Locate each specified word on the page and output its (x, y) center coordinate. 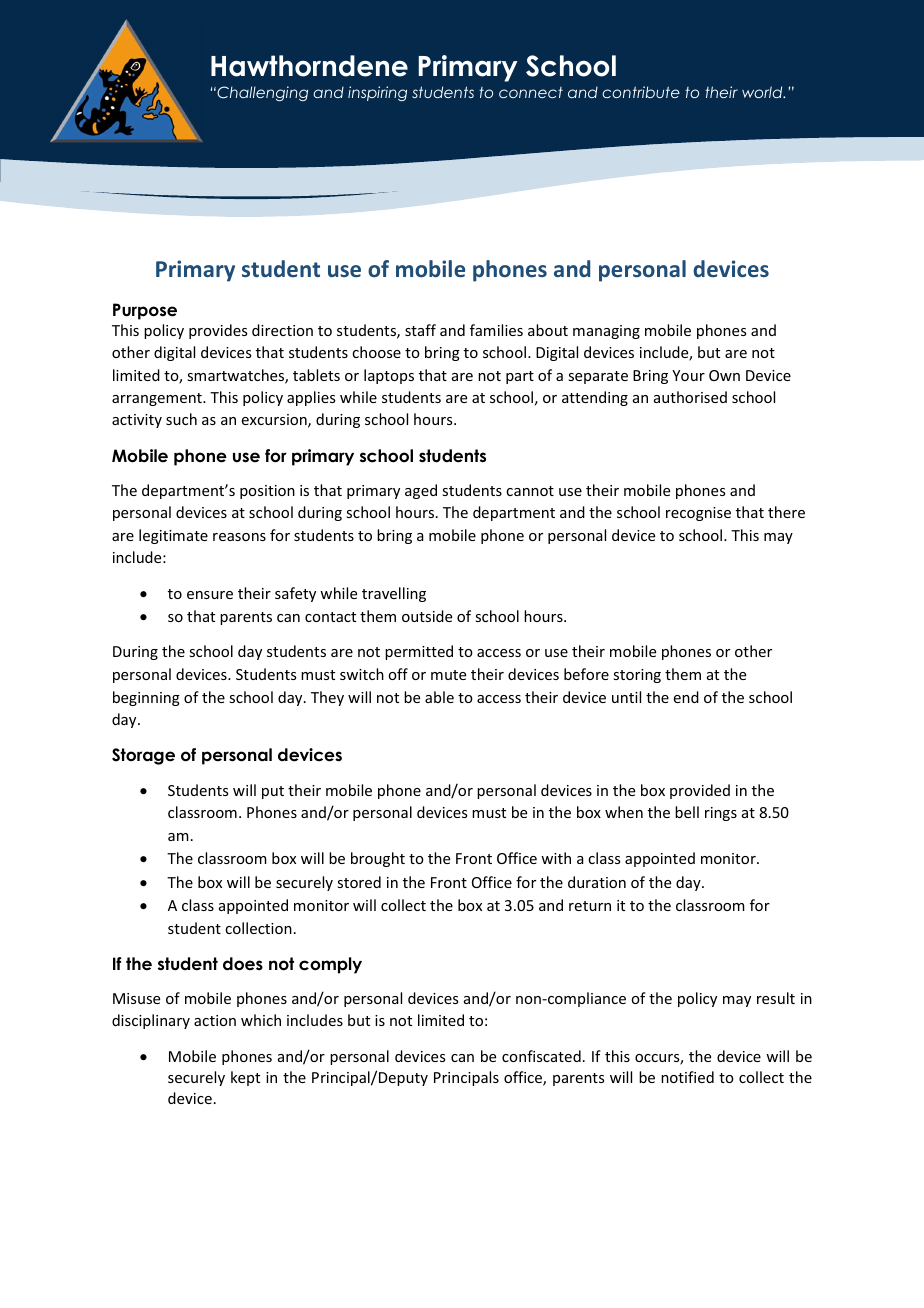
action (215, 1020)
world (763, 92)
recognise (698, 514)
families (496, 330)
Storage (143, 756)
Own (724, 375)
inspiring (377, 93)
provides (218, 331)
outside (427, 616)
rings (721, 814)
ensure (210, 595)
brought (378, 859)
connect (531, 92)
